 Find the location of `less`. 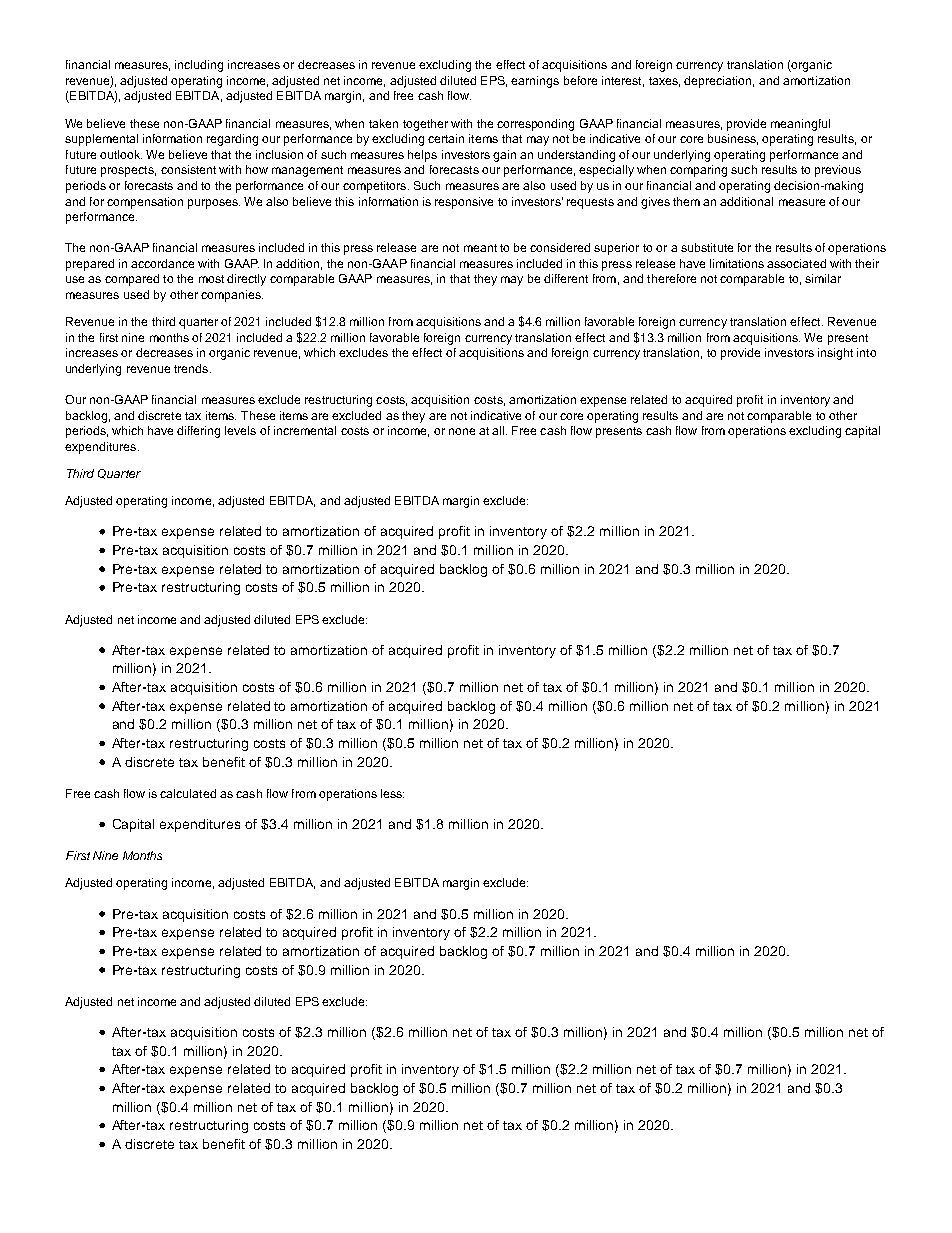

less is located at coordinates (392, 793).
